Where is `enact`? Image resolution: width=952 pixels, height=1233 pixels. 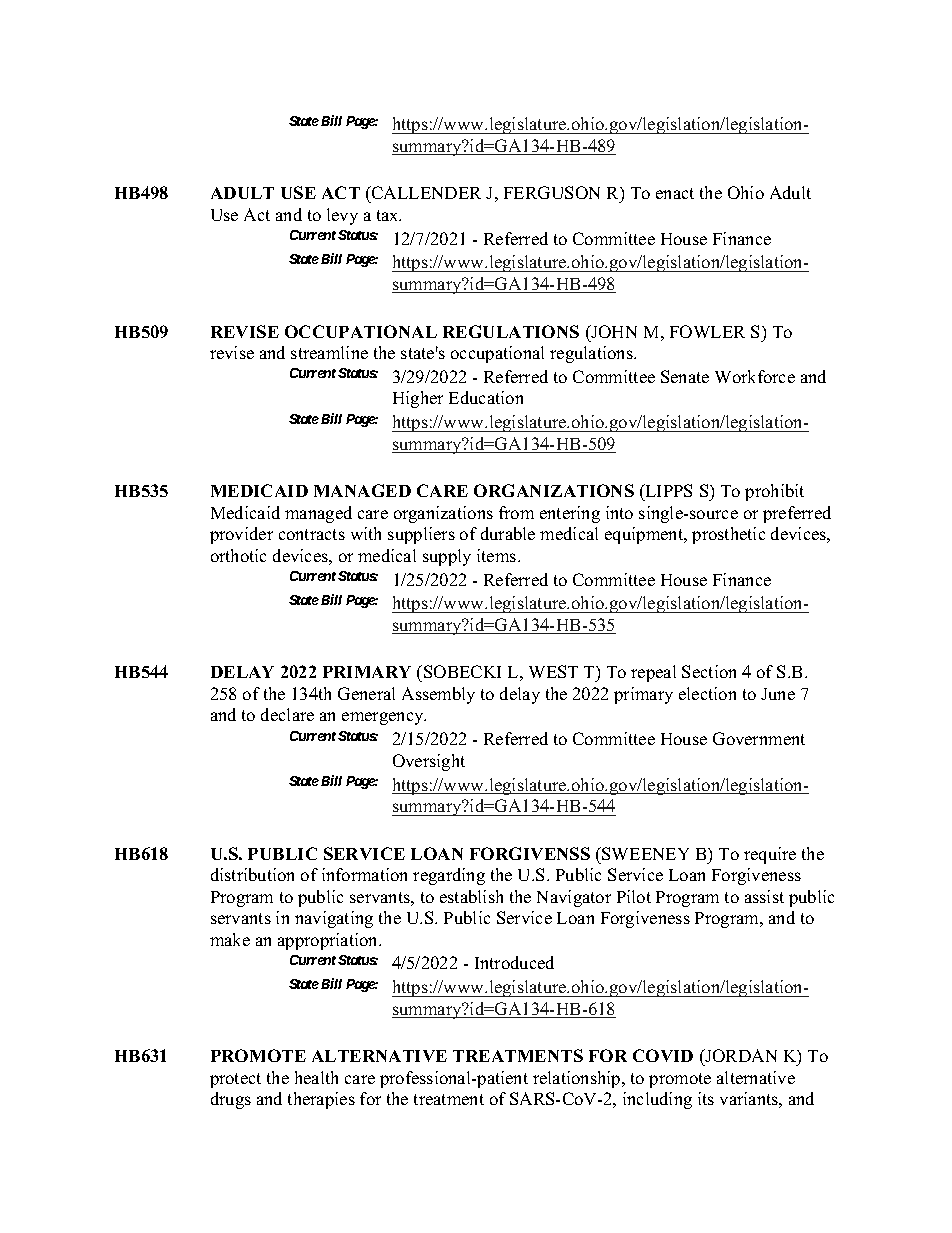 enact is located at coordinates (675, 193).
